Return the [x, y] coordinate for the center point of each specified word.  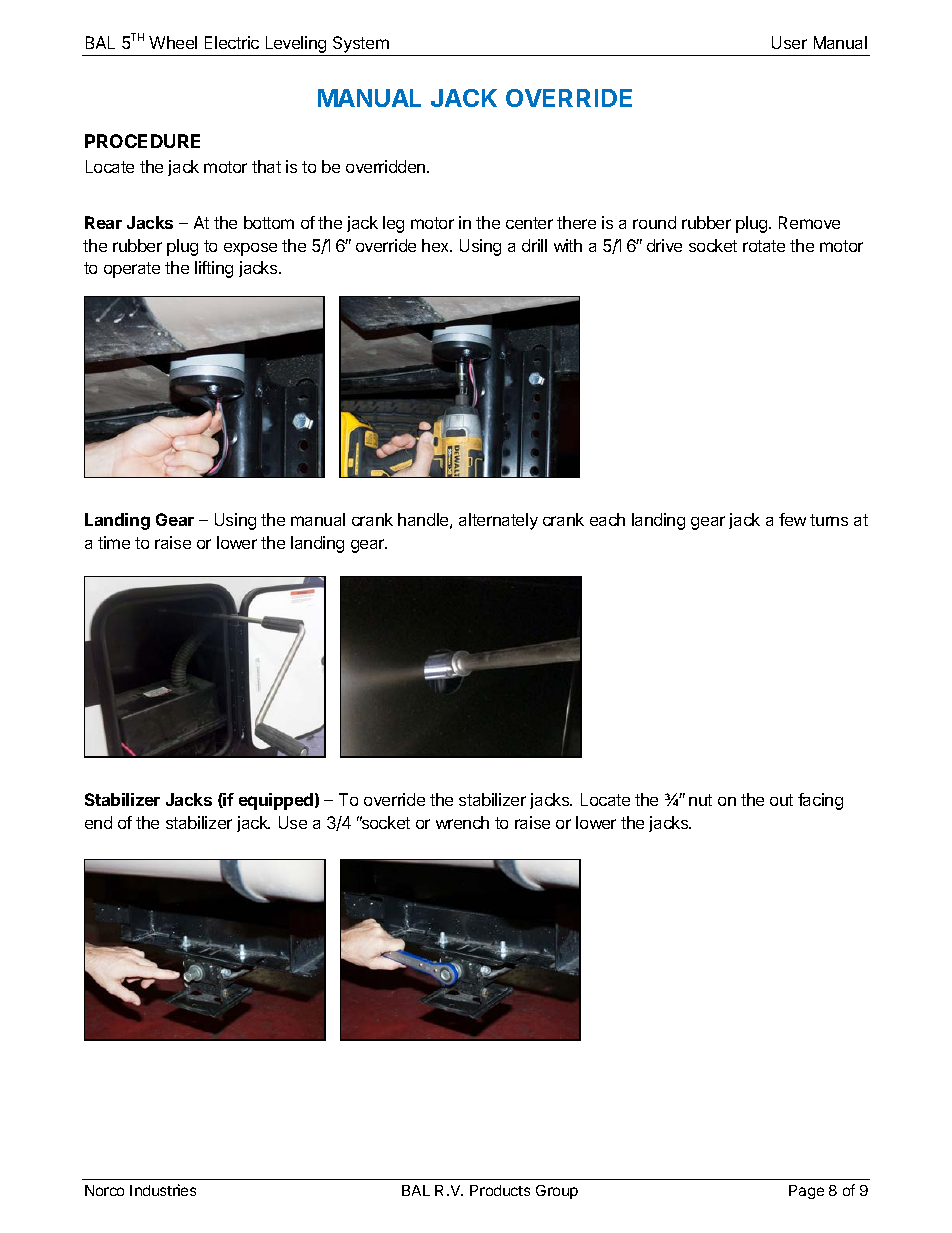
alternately [498, 521]
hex [437, 245]
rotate [764, 246]
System [361, 46]
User [789, 42]
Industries [163, 1190]
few [792, 519]
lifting [214, 269]
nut [700, 800]
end [98, 822]
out [781, 800]
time [114, 542]
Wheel [173, 42]
